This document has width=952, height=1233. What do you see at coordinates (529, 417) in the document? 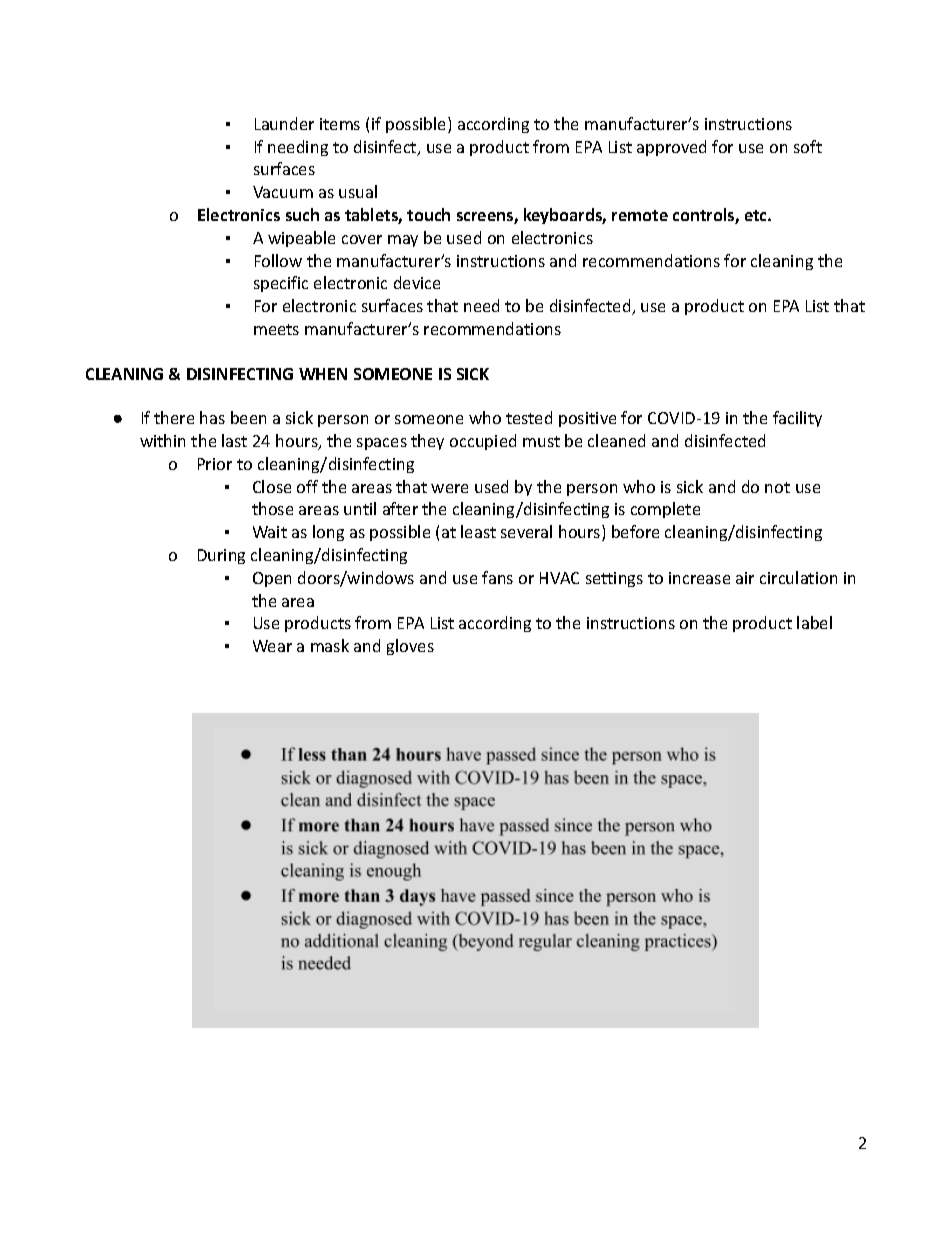
I see `tested` at bounding box center [529, 417].
